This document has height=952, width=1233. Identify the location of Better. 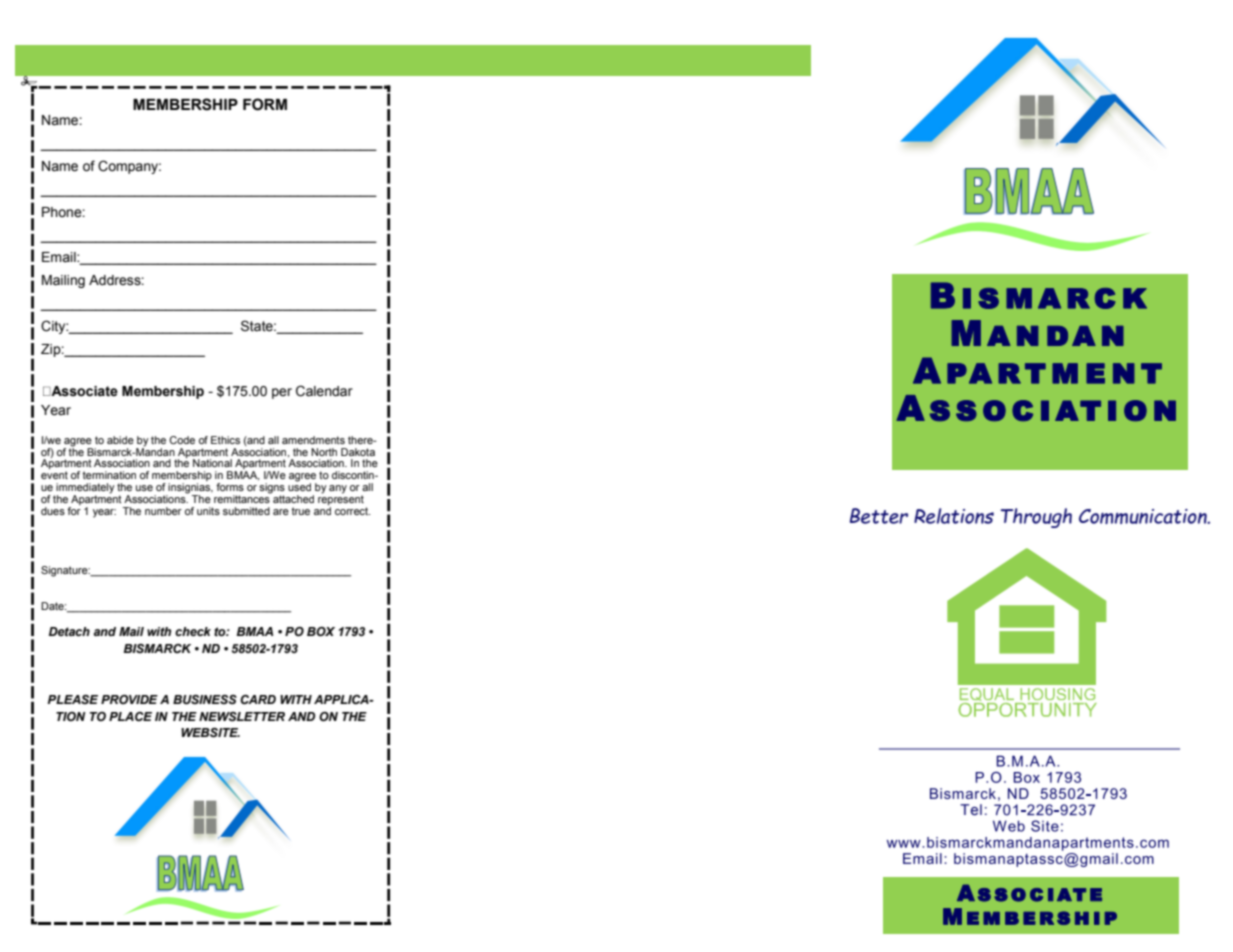
(879, 516).
